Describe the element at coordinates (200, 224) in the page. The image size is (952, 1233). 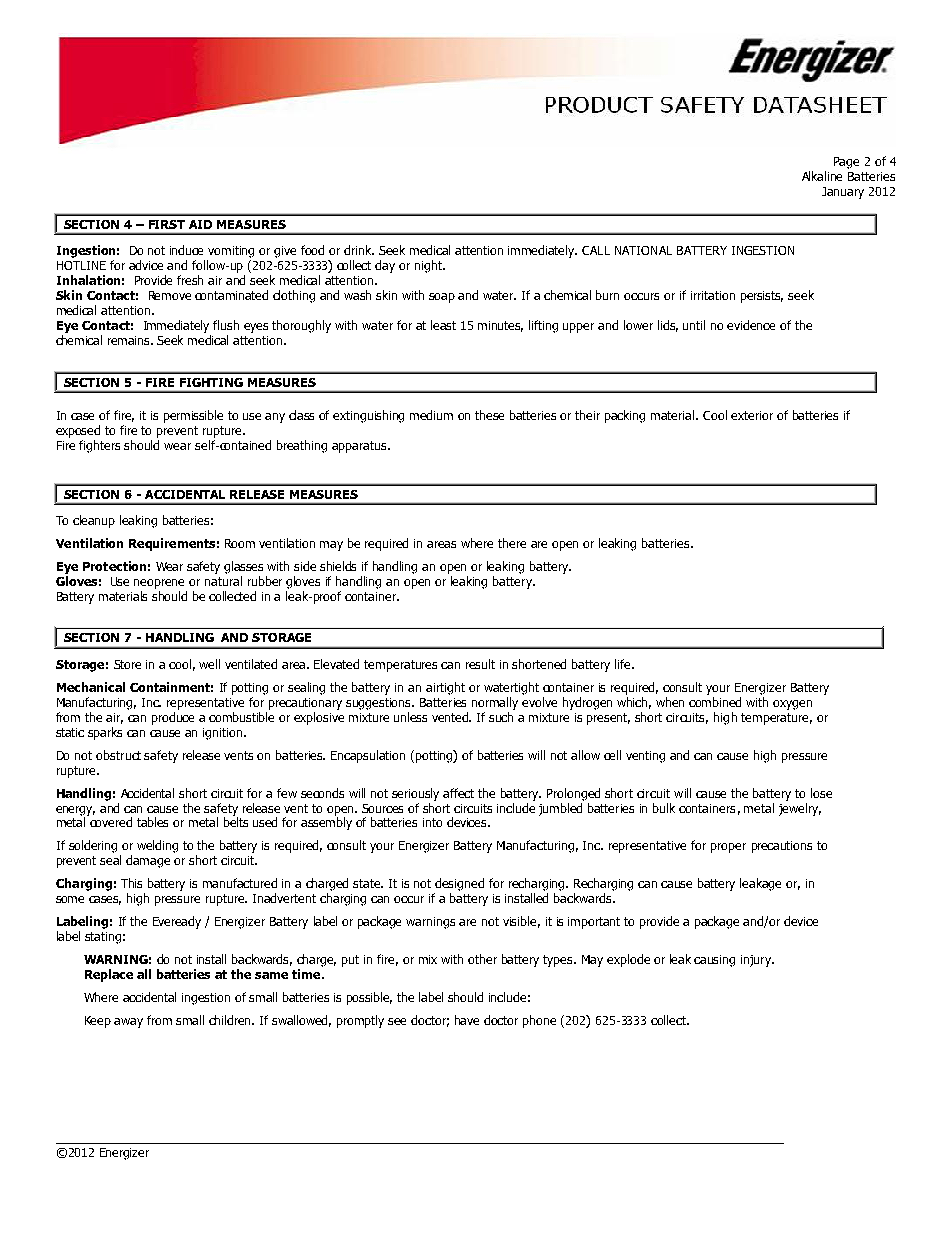
I see `AID` at that location.
